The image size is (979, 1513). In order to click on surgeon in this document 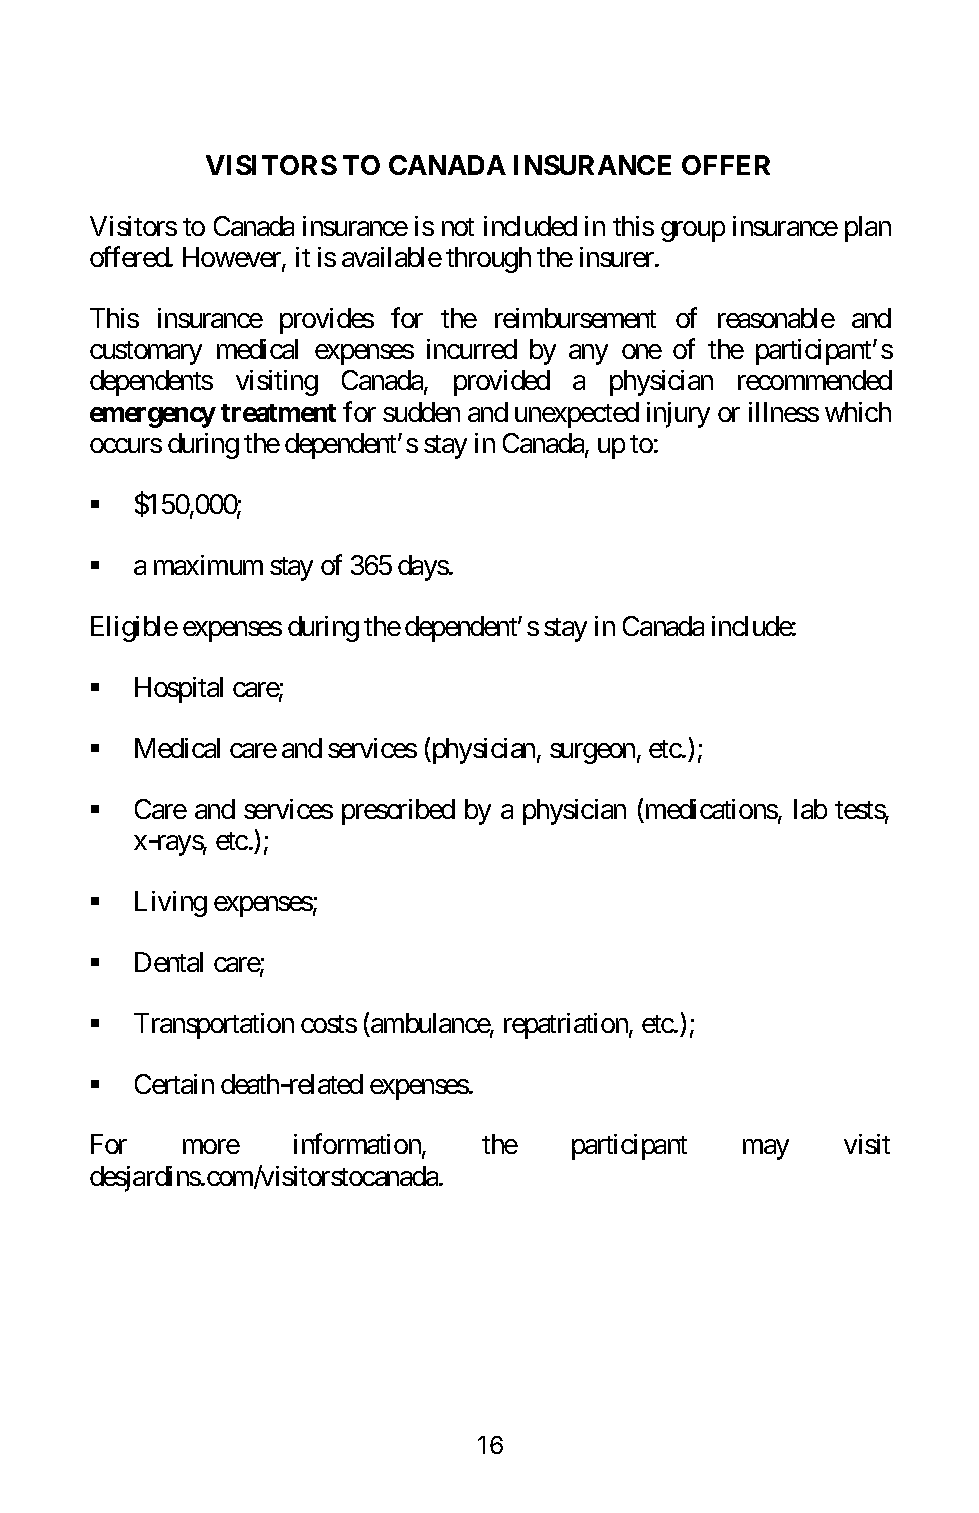, I will do `click(592, 753)`.
